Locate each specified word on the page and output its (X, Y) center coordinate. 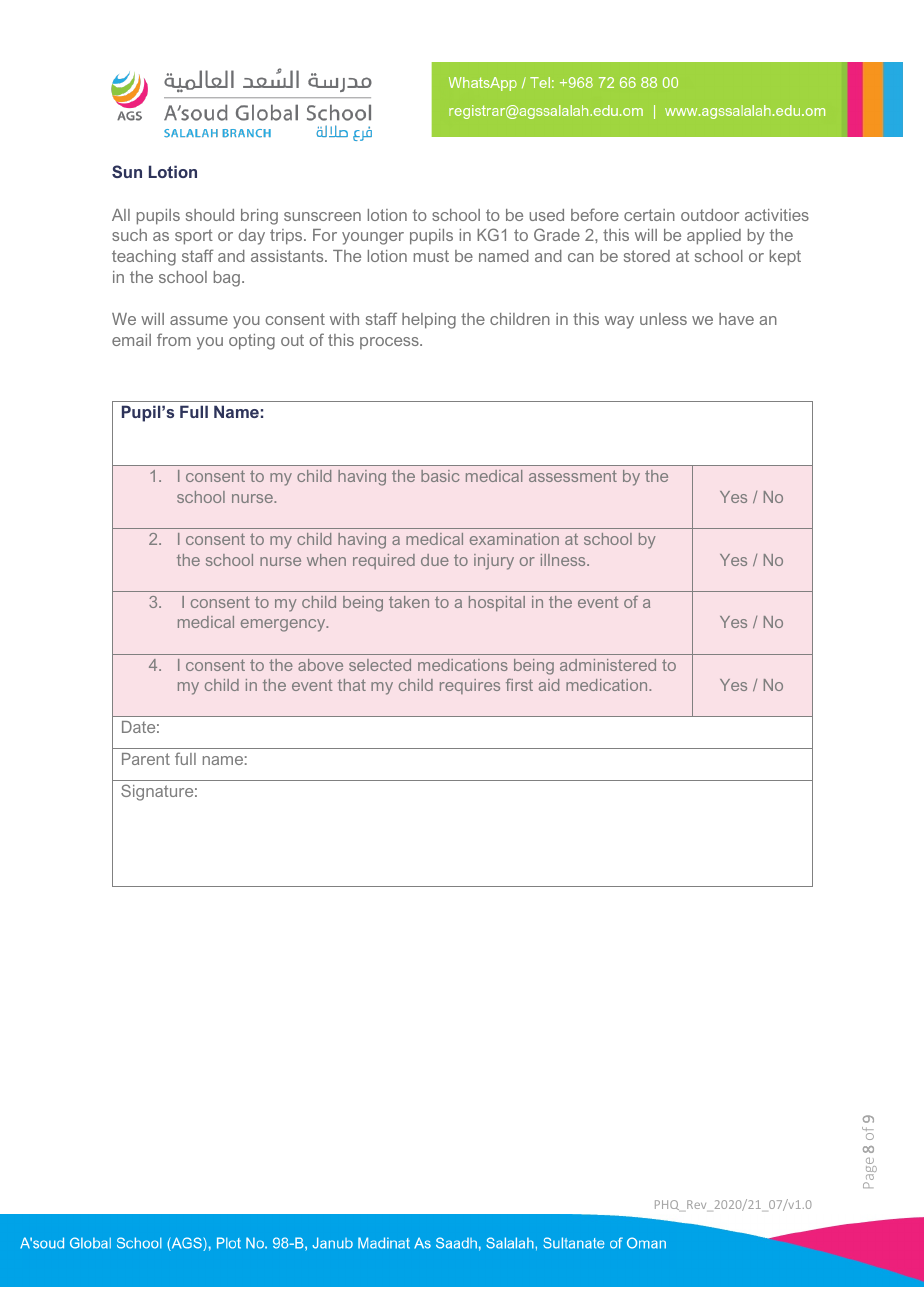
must (431, 256)
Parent (146, 759)
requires (470, 686)
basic (440, 476)
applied (714, 237)
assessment (573, 476)
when (326, 560)
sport (194, 237)
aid (549, 685)
